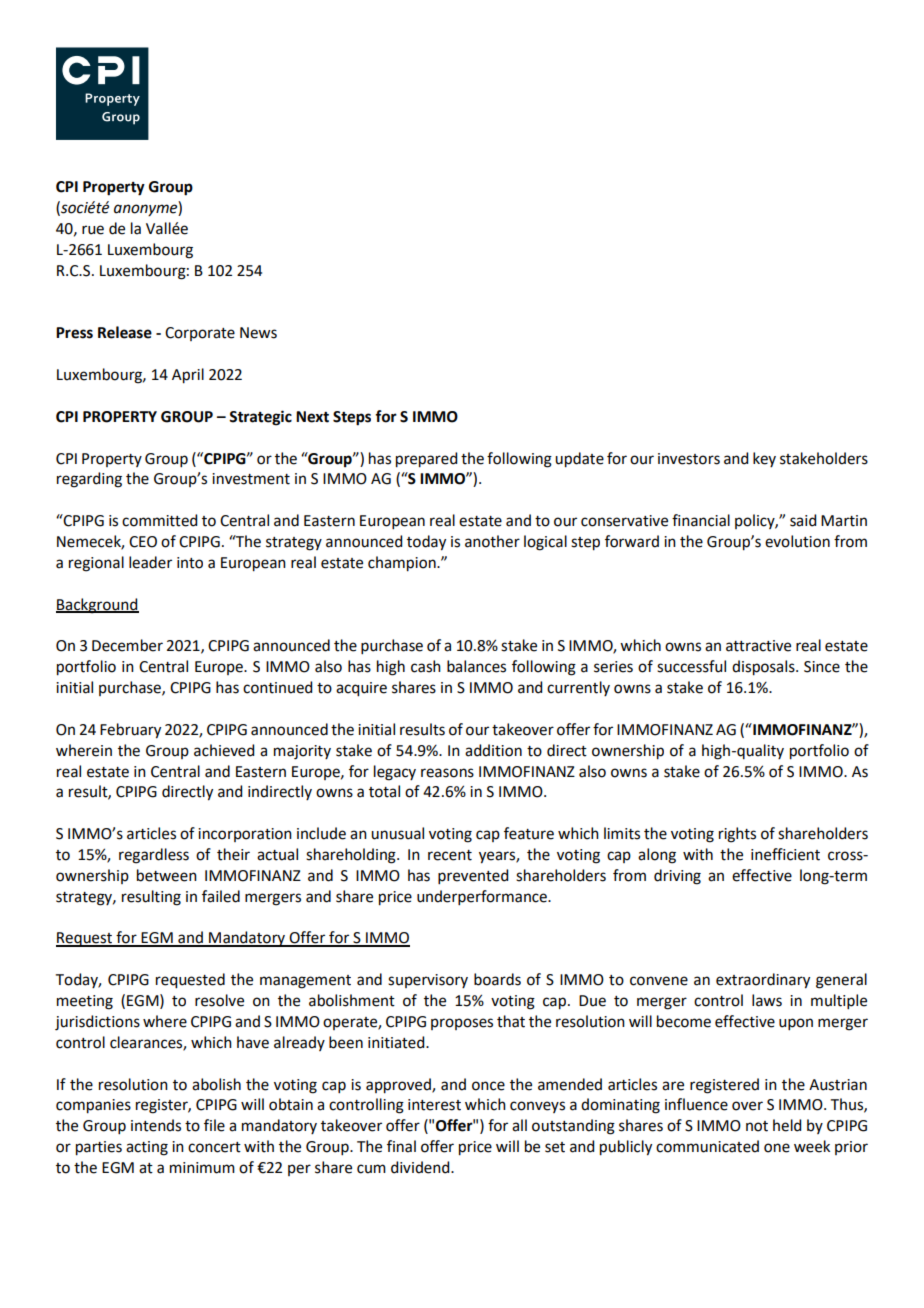 This image has width=924, height=1308. I want to click on recent, so click(450, 855).
